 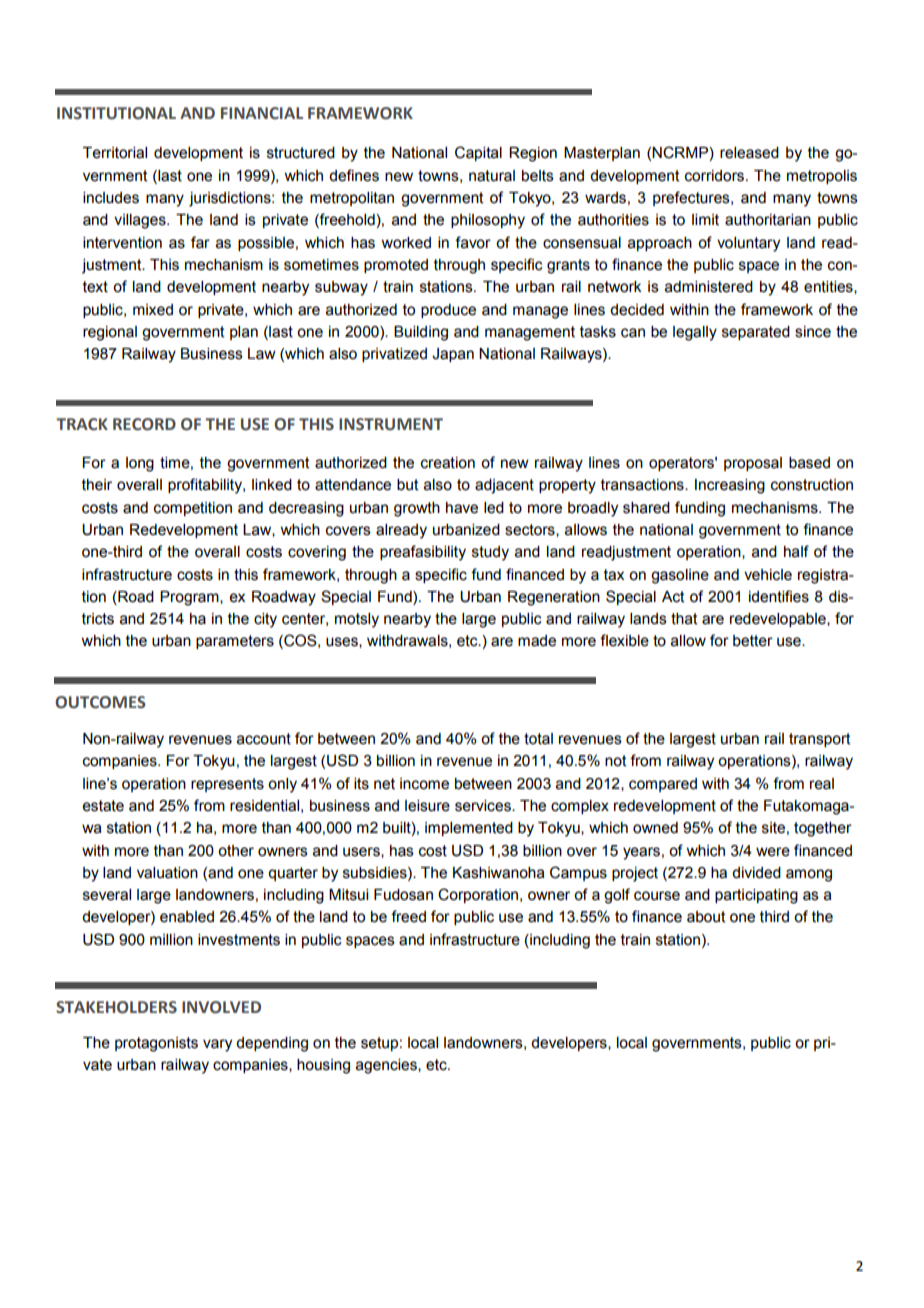 What do you see at coordinates (156, 1044) in the document?
I see `protagonists` at bounding box center [156, 1044].
